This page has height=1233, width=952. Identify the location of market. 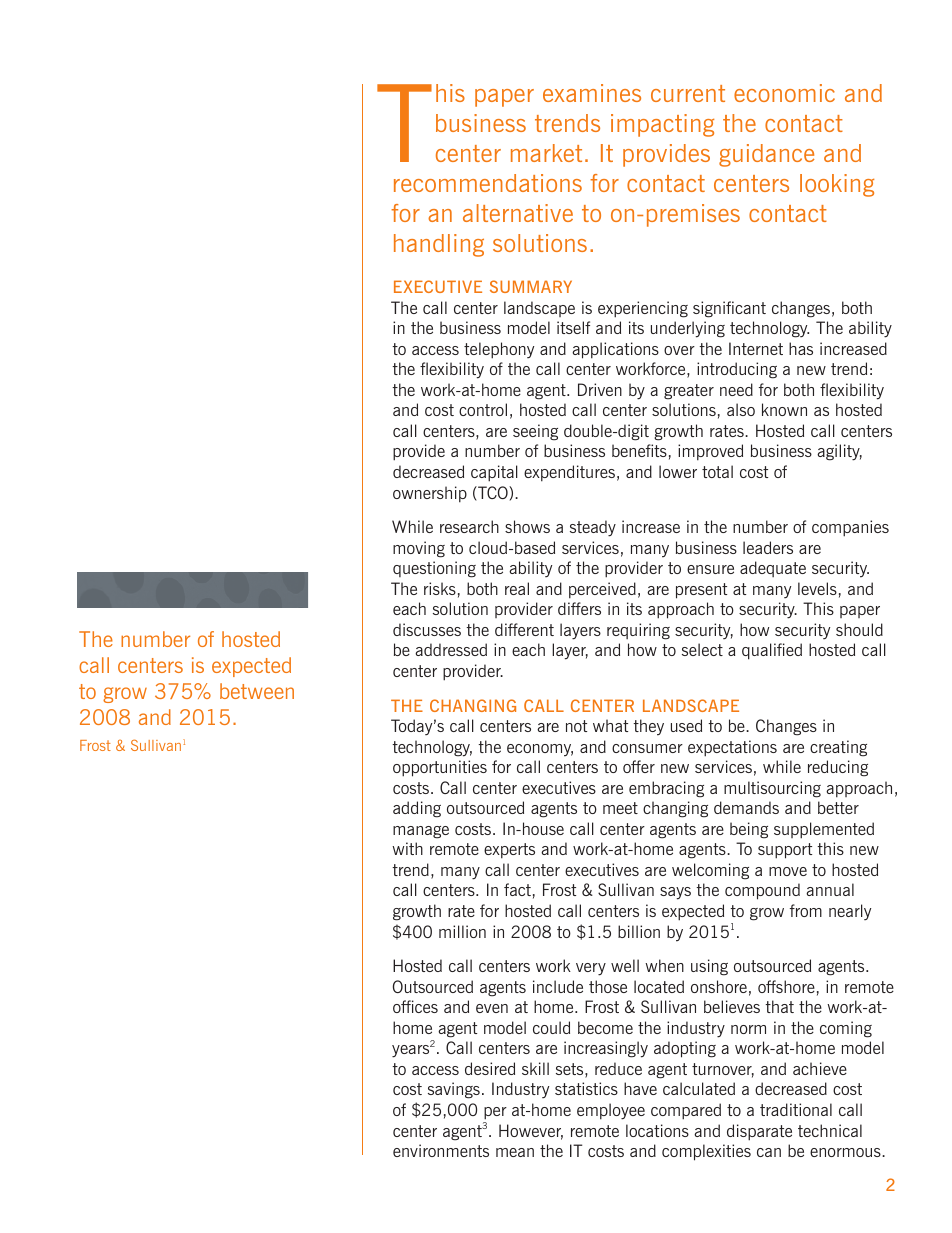
(546, 153).
